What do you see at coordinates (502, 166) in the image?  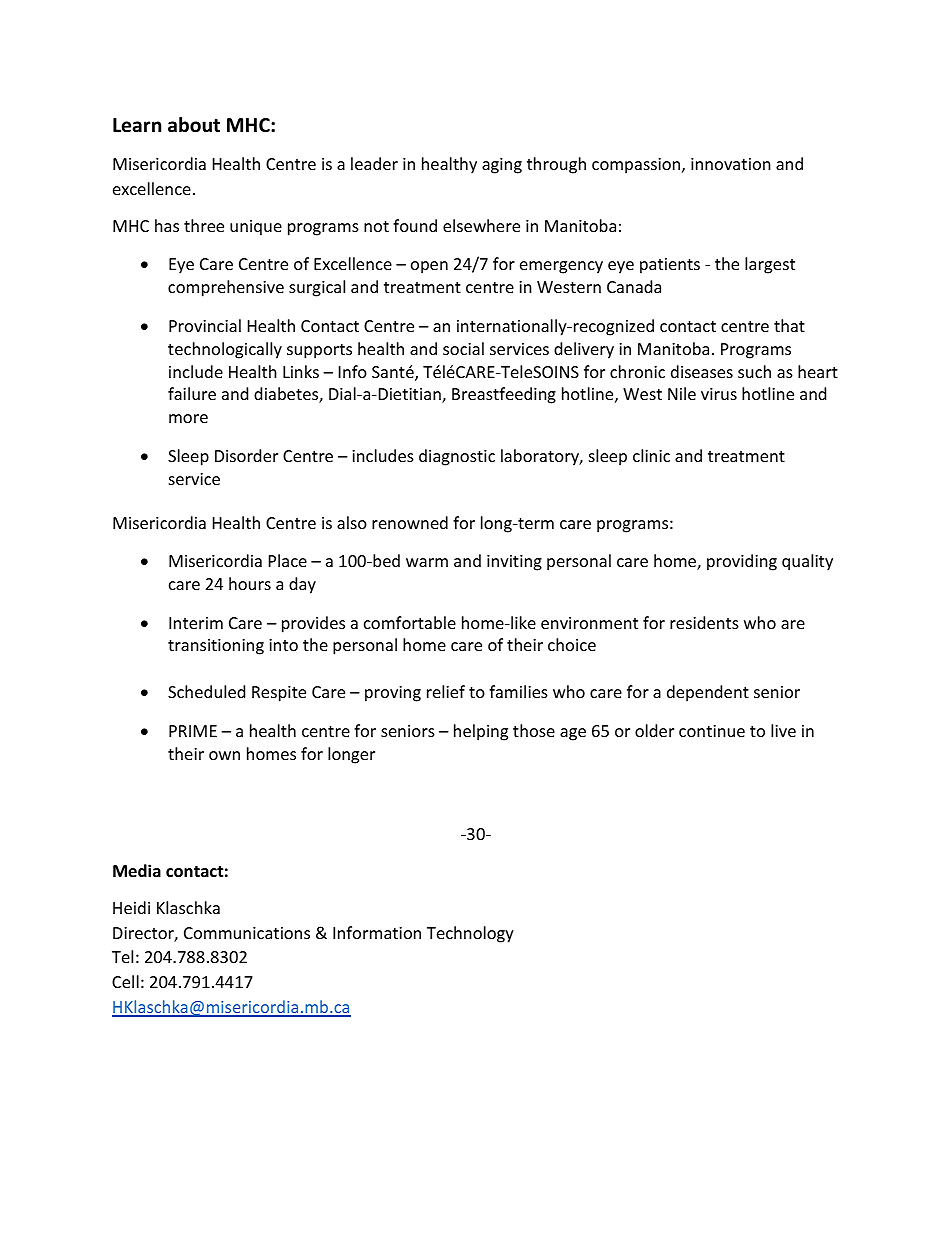 I see `aging` at bounding box center [502, 166].
